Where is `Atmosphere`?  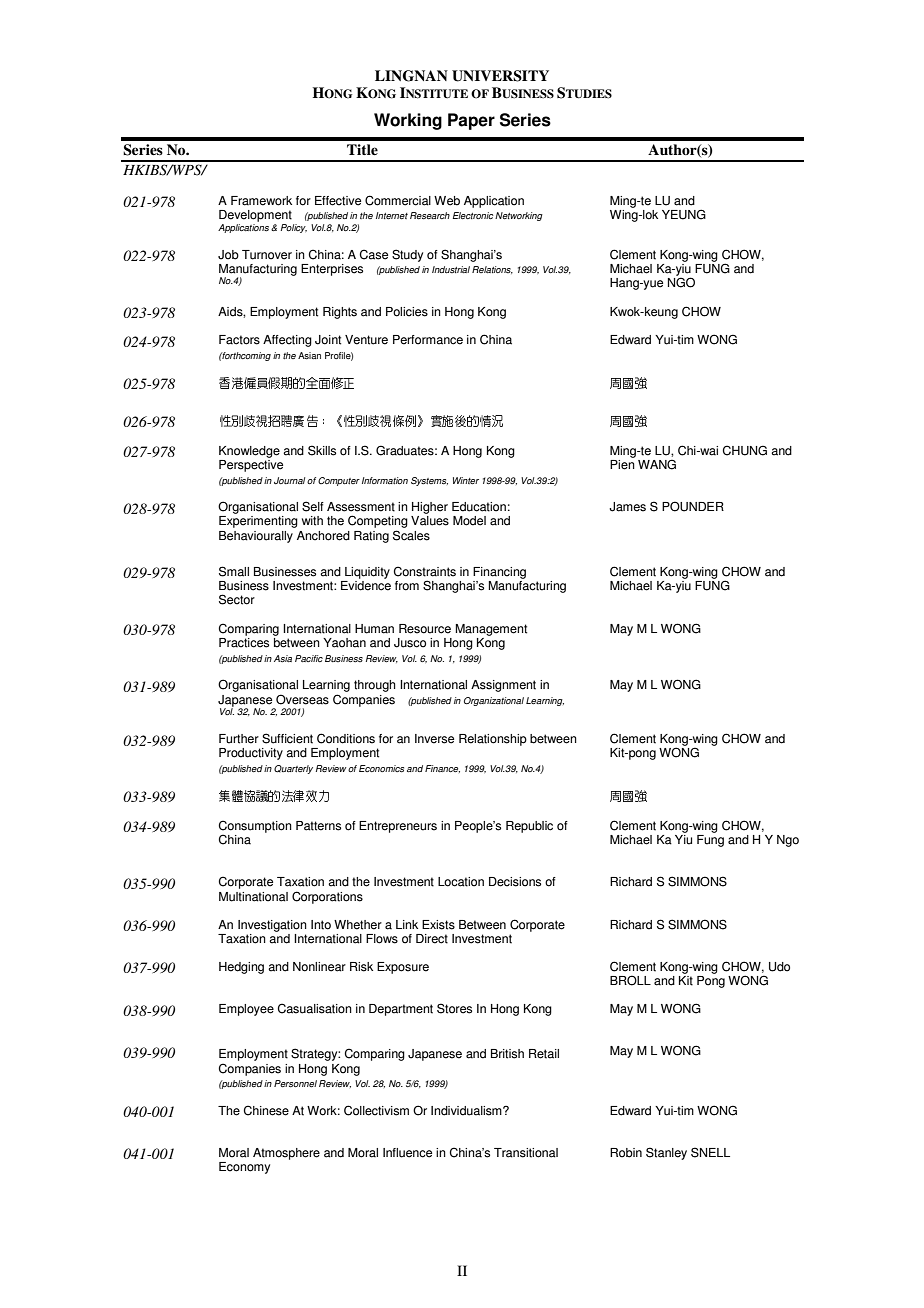 Atmosphere is located at coordinates (286, 1154).
